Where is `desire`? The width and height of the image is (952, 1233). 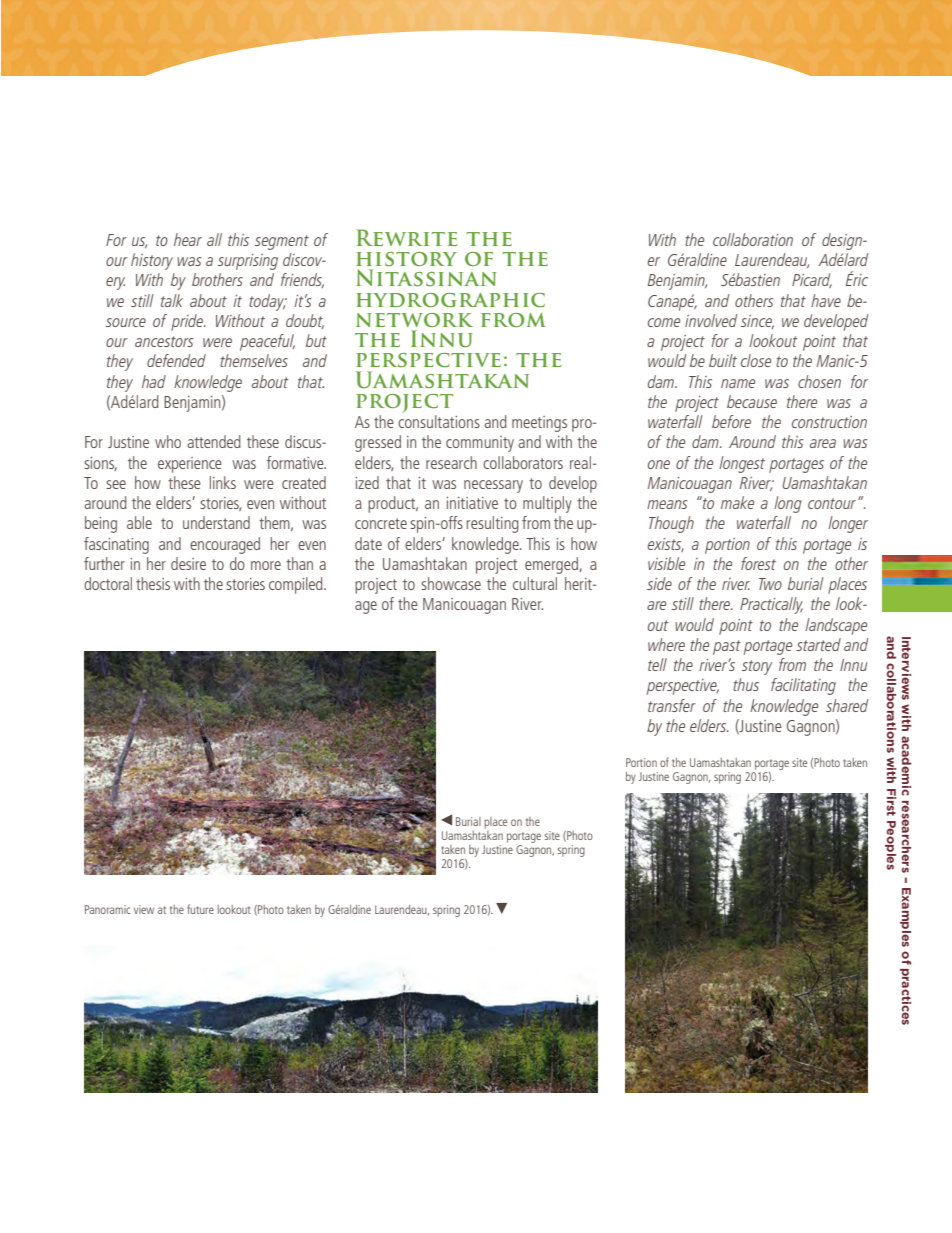 desire is located at coordinates (188, 563).
